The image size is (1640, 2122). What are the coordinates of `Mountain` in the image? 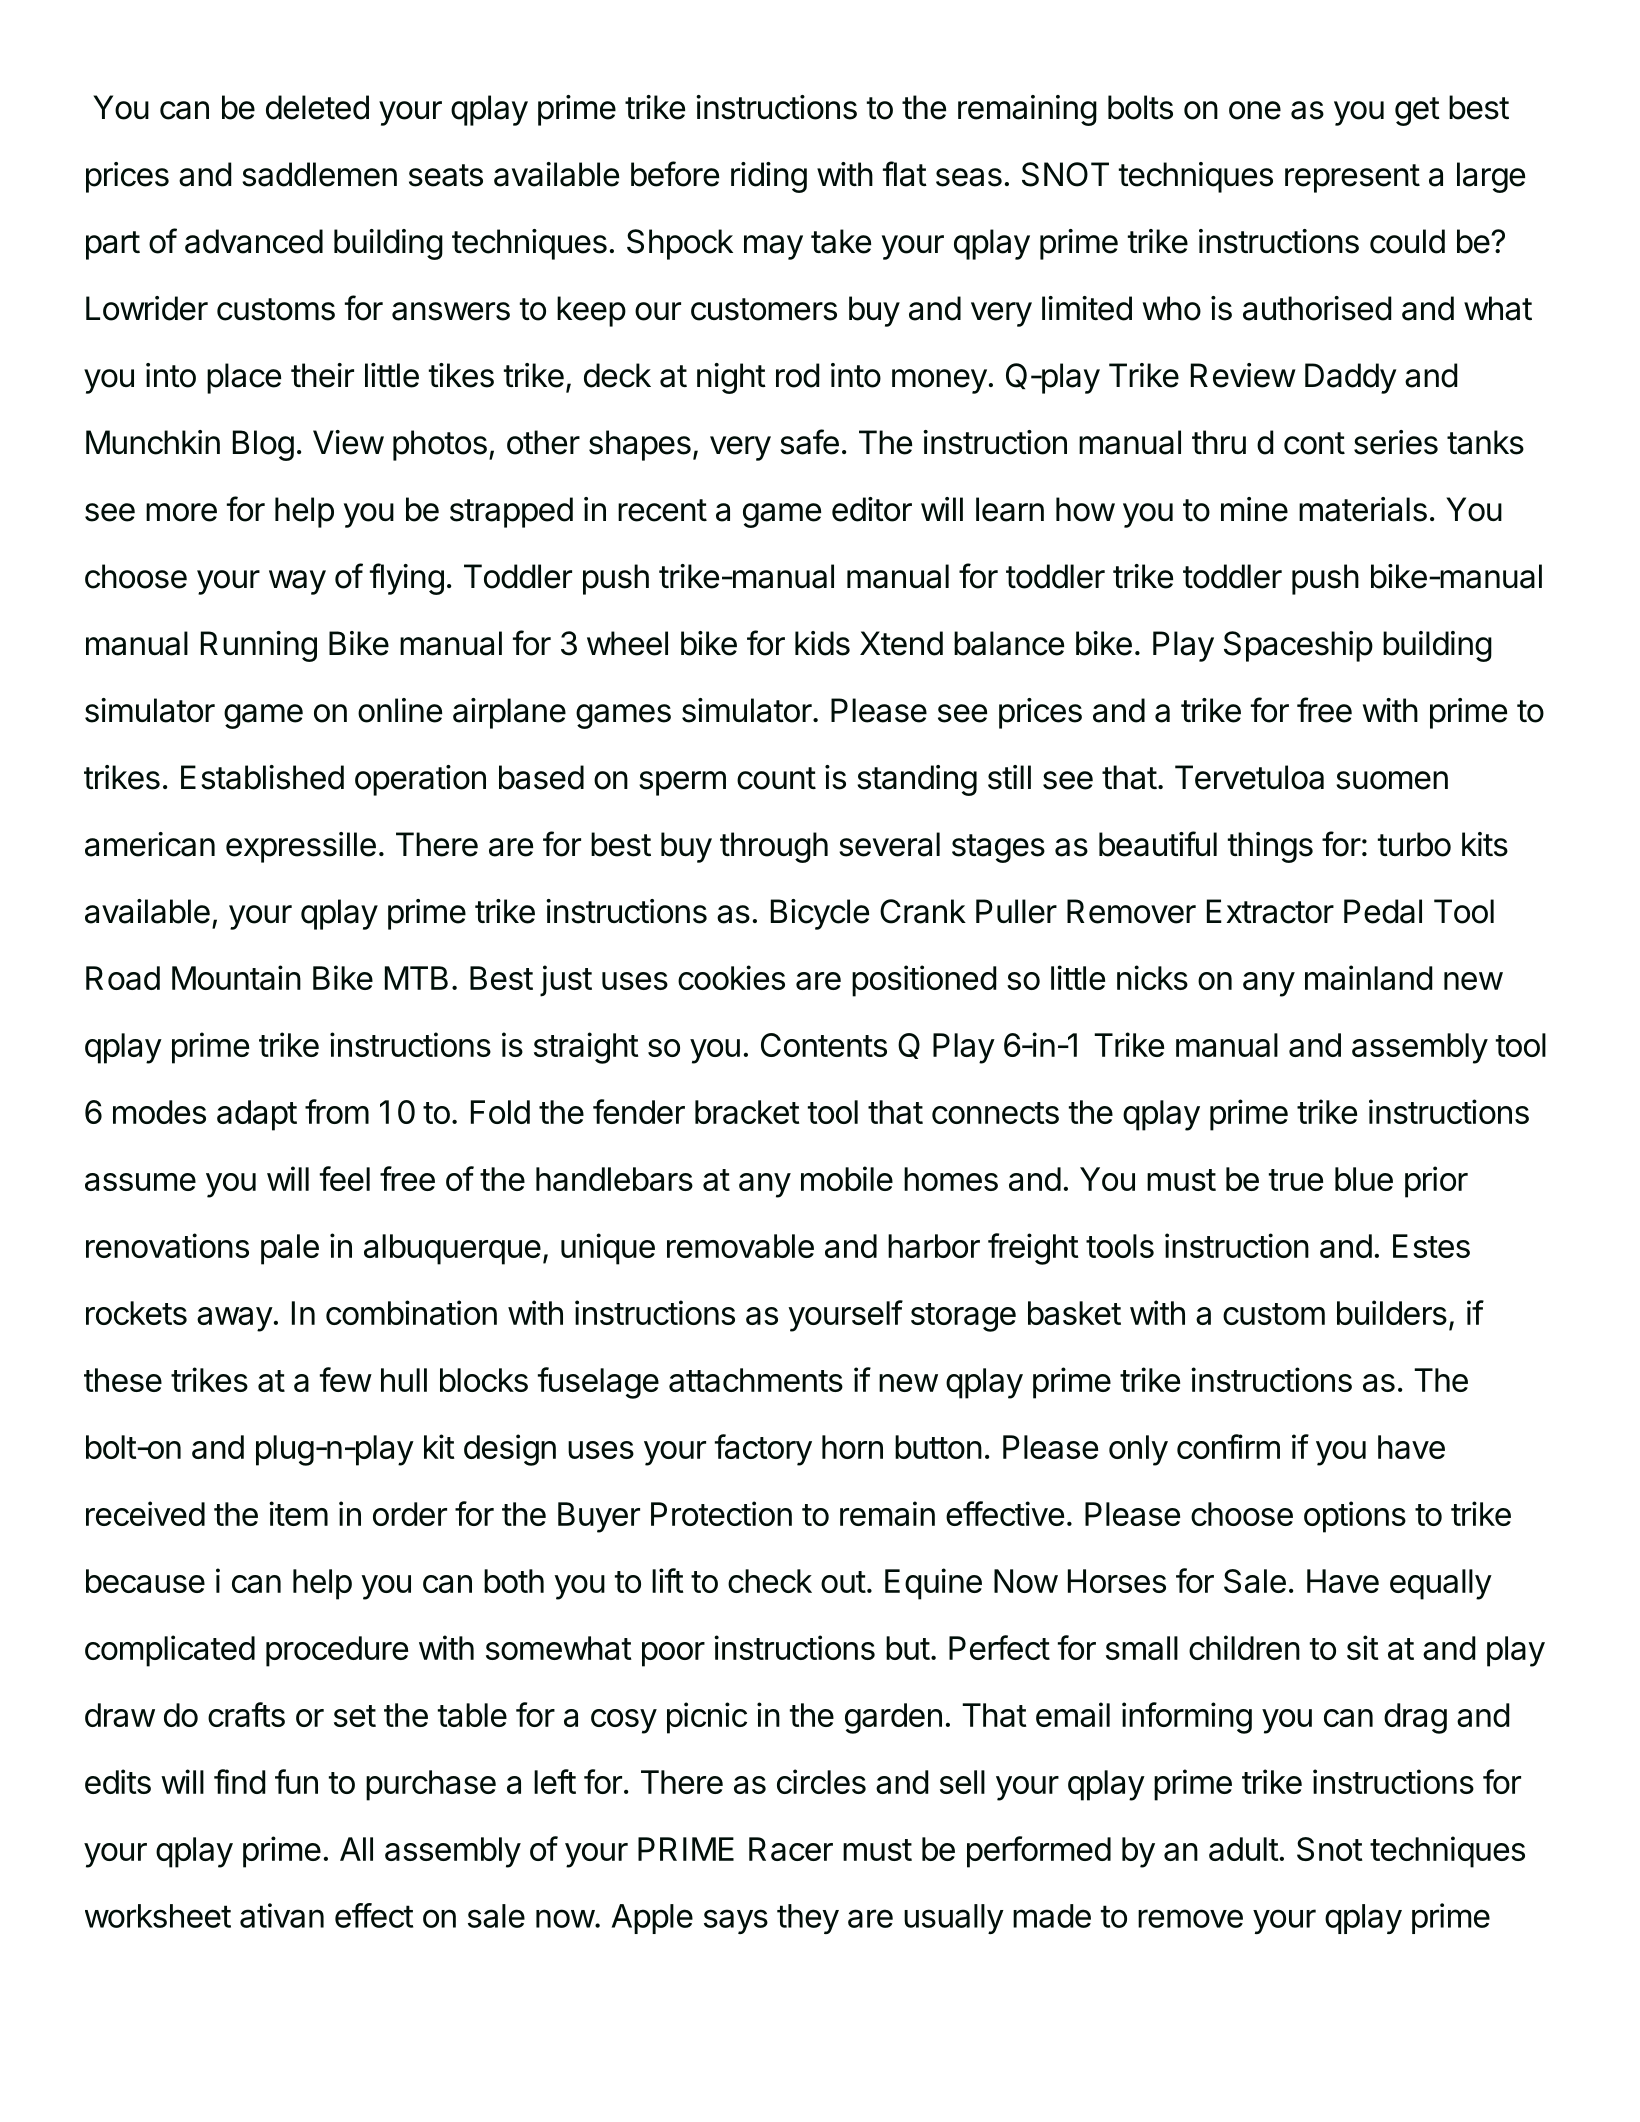 It's located at (236, 977).
